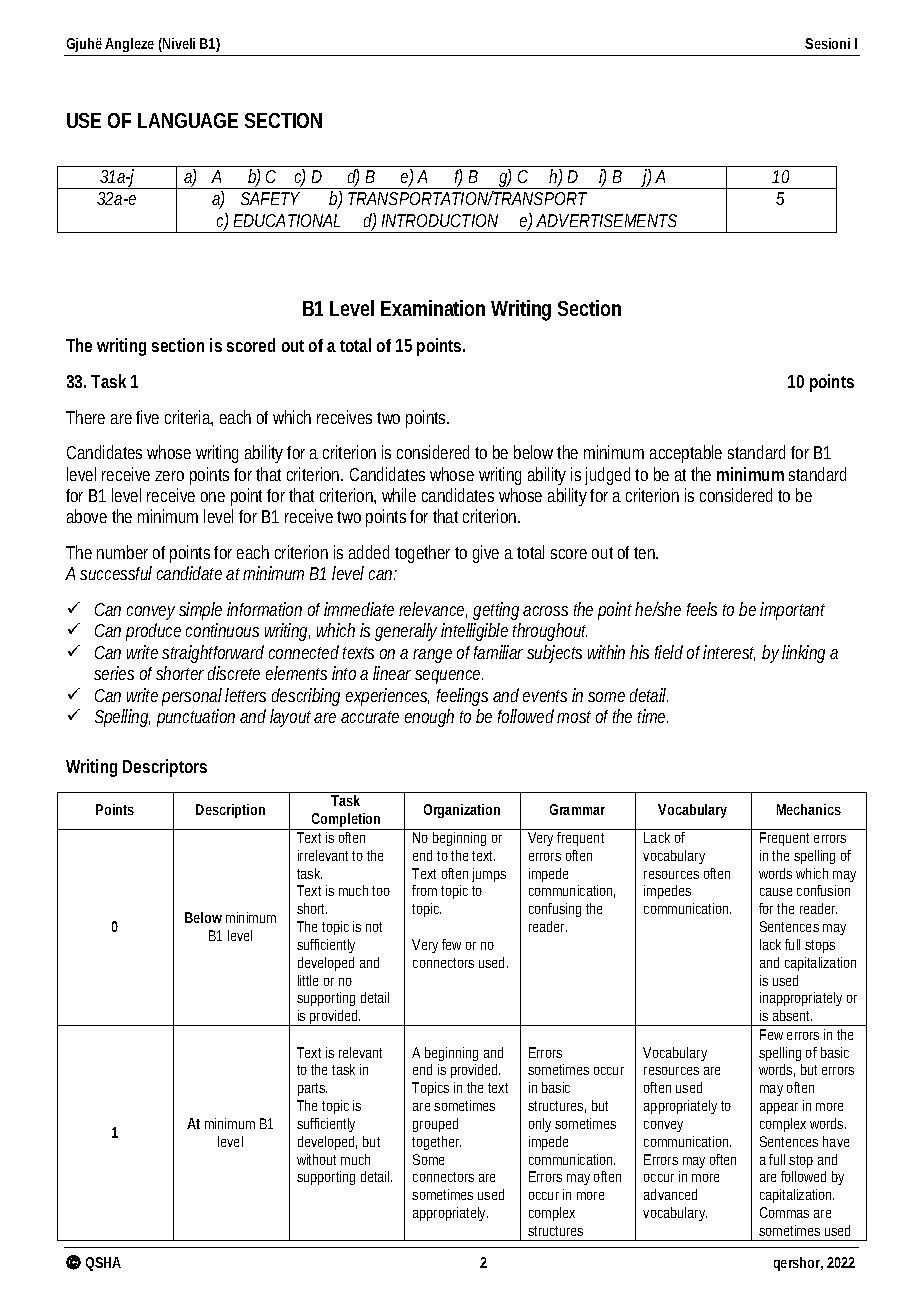  What do you see at coordinates (230, 811) in the page?
I see `Description` at bounding box center [230, 811].
